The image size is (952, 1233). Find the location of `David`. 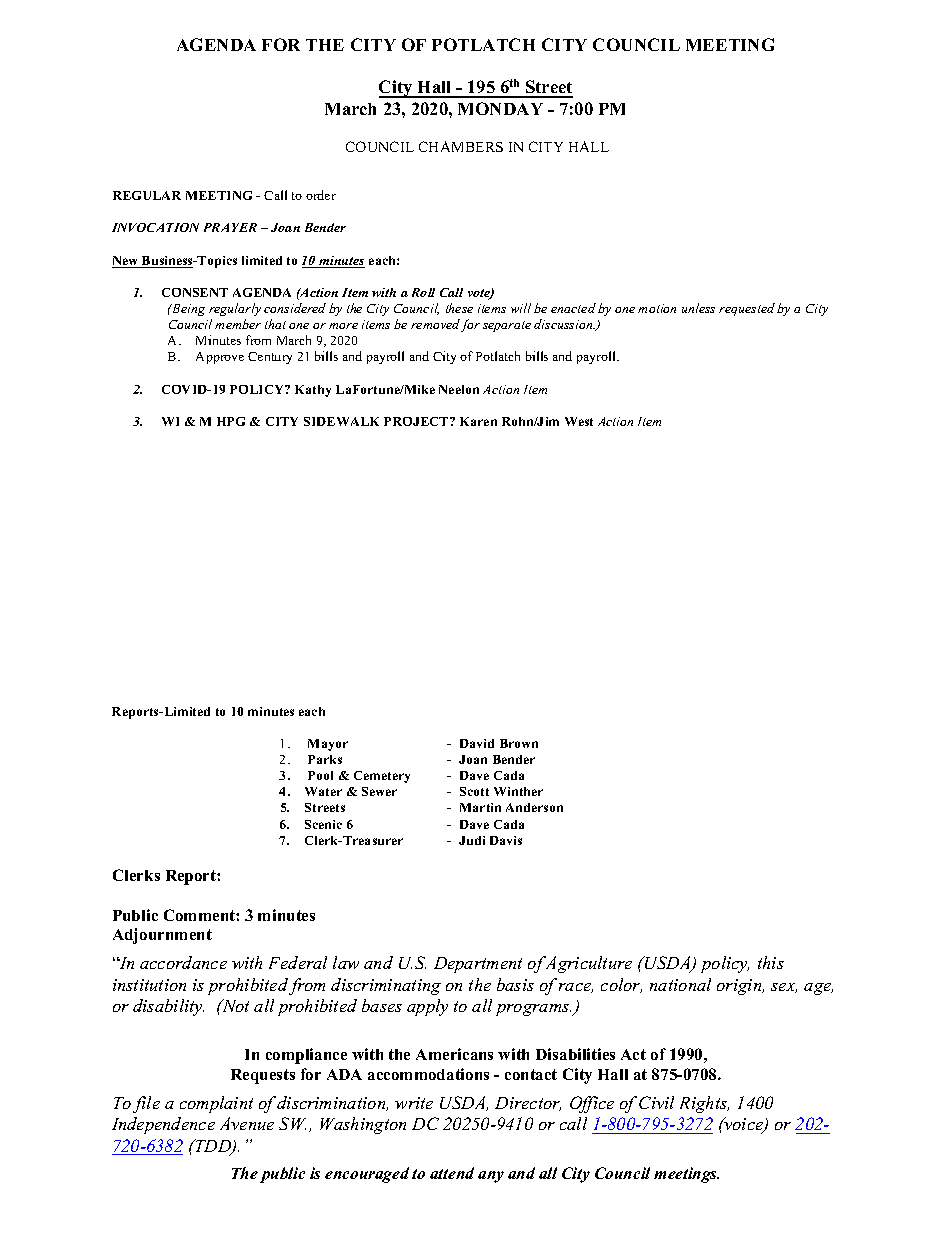

David is located at coordinates (477, 743).
